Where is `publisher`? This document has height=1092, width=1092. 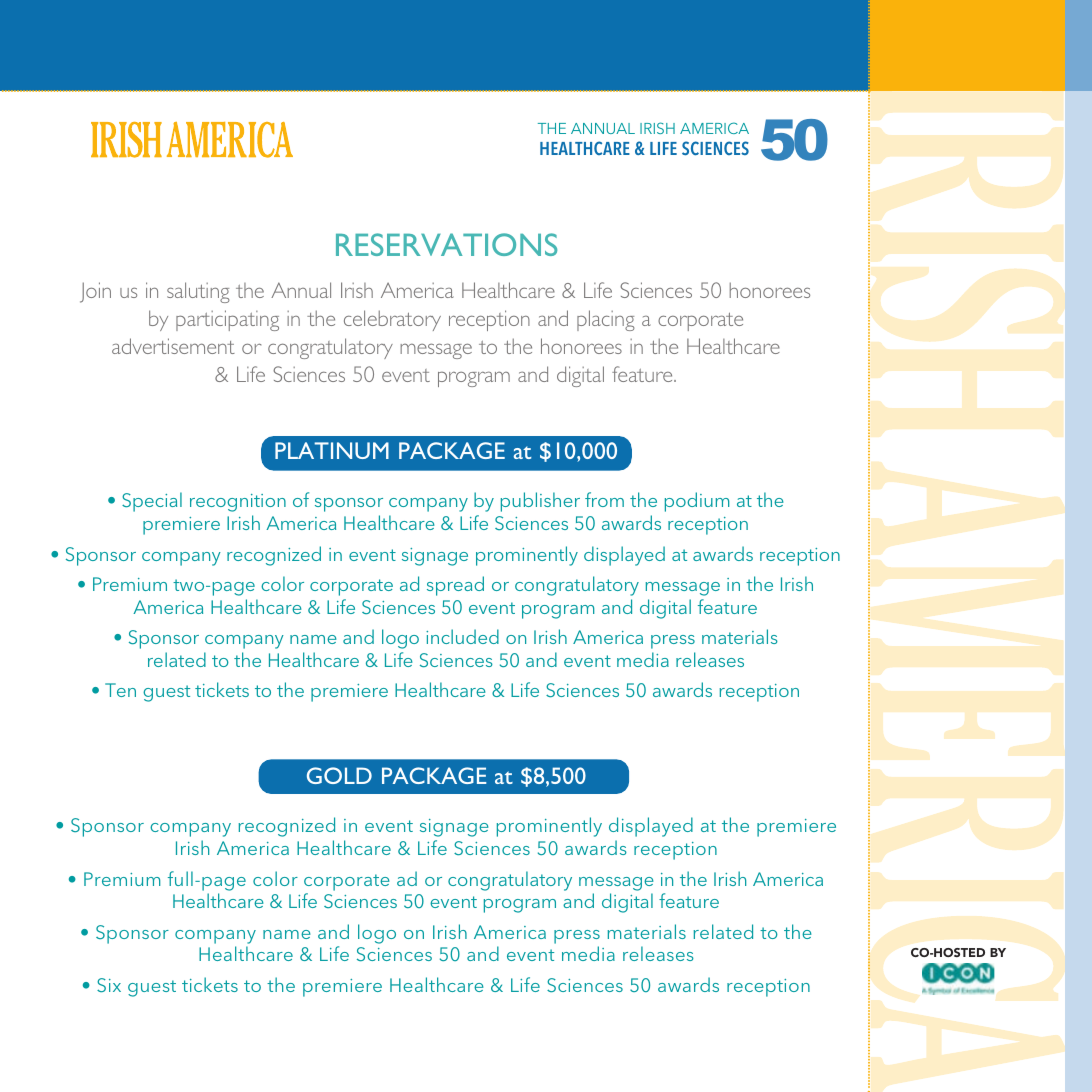 publisher is located at coordinates (540, 502).
